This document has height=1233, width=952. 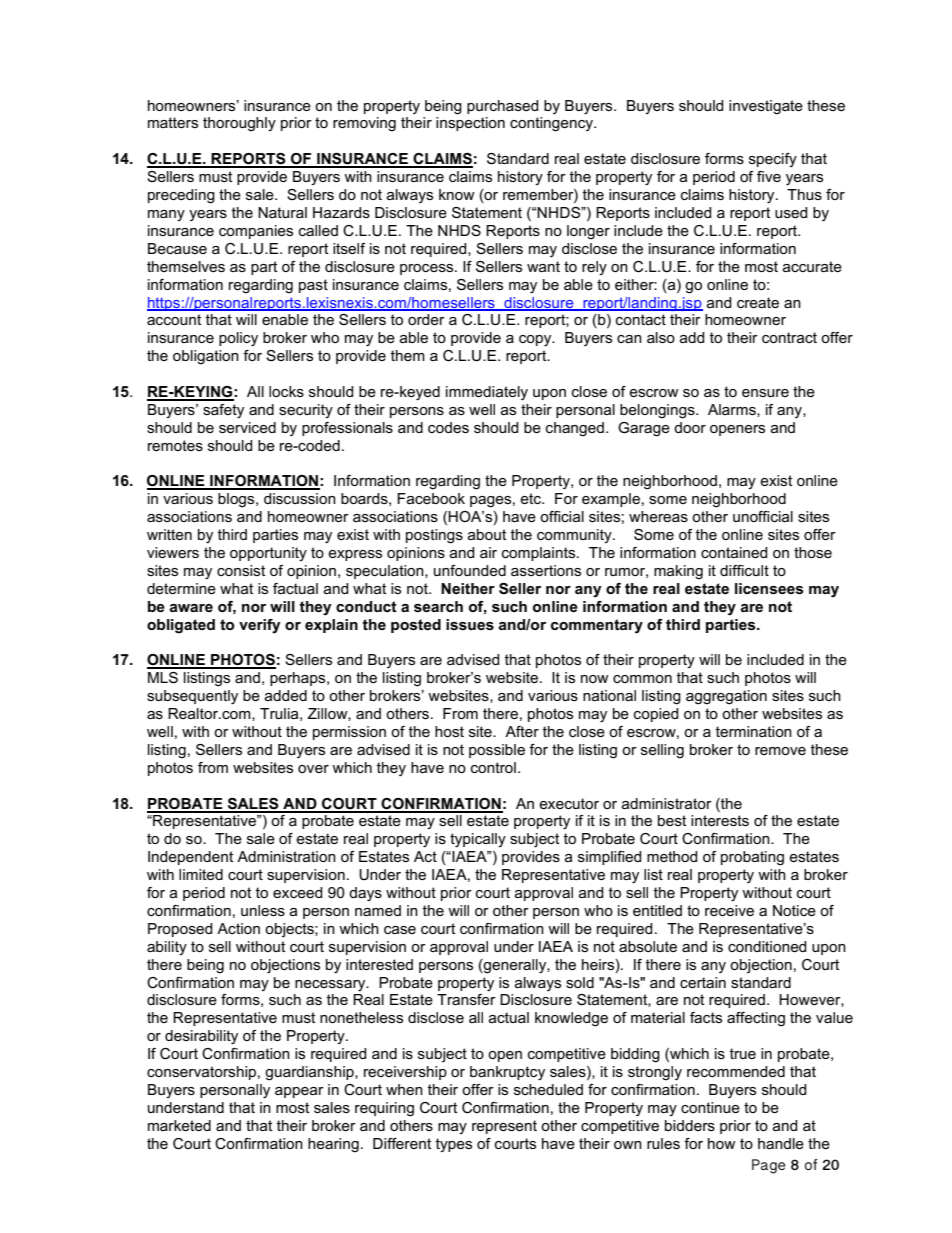 I want to click on verify, so click(x=260, y=626).
